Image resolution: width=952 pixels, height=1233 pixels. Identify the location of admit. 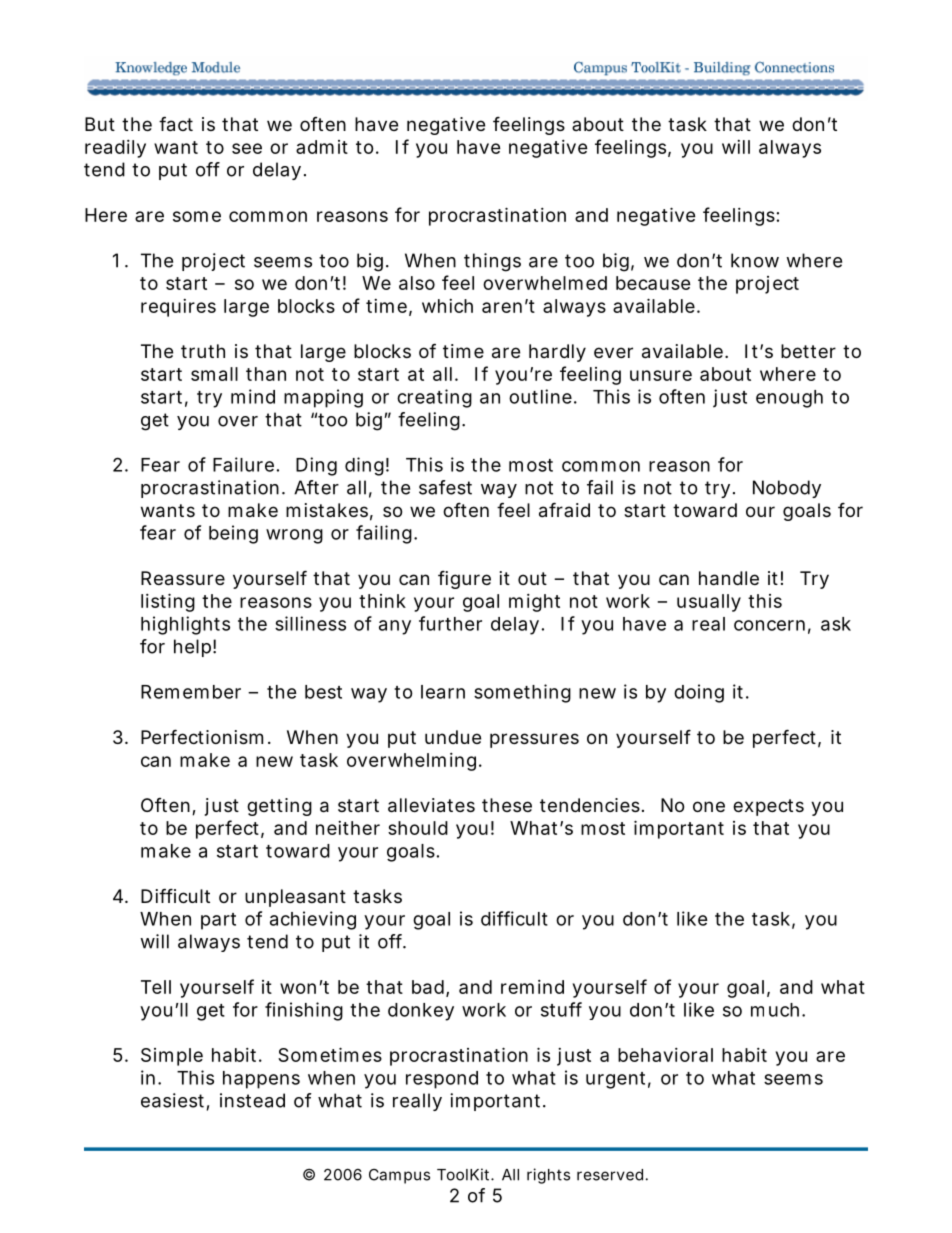
(322, 147).
